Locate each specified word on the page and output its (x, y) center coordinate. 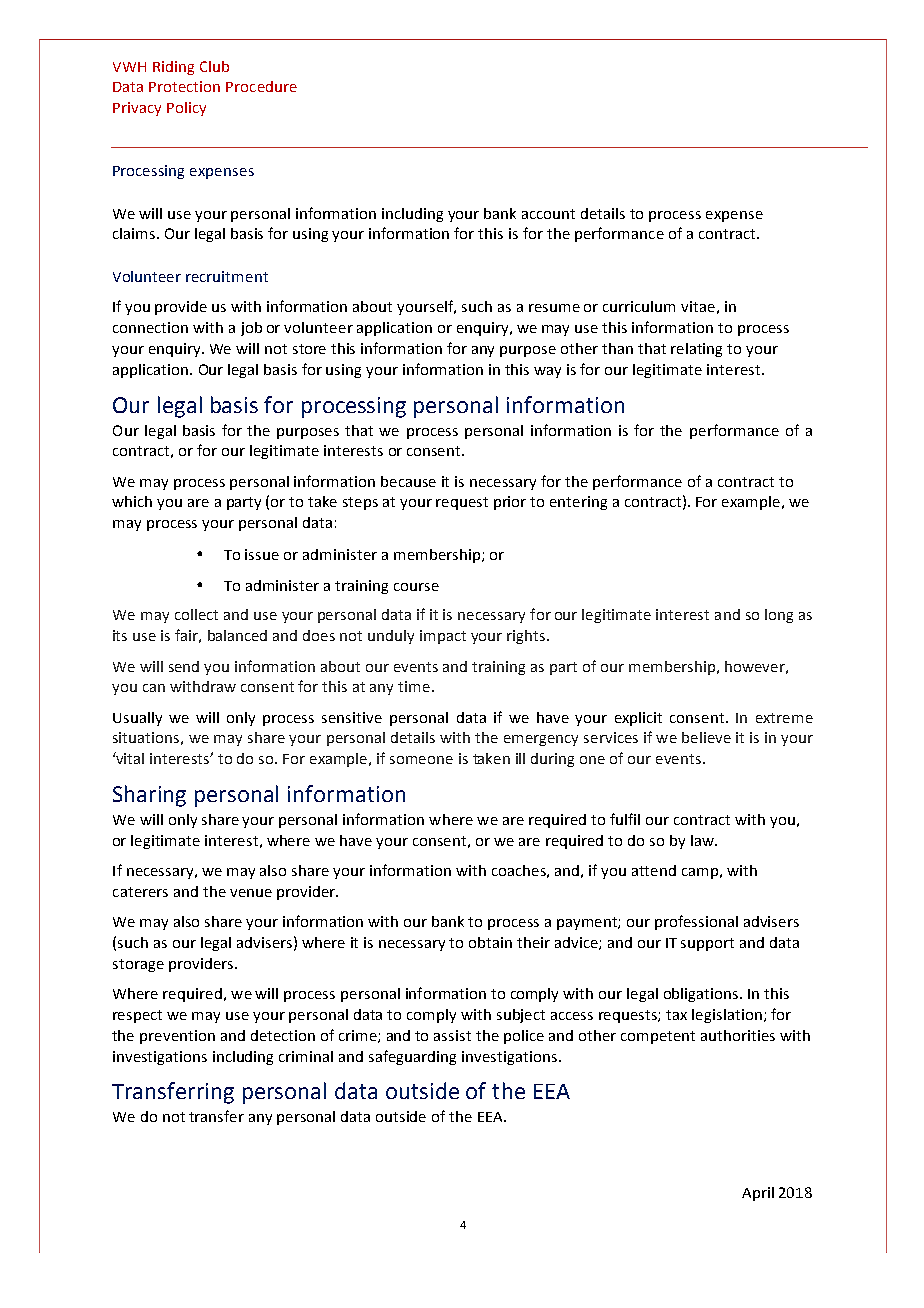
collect (196, 614)
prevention (177, 1037)
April (758, 1194)
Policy (186, 109)
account (548, 214)
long (779, 616)
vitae (698, 306)
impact (443, 637)
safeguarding (412, 1057)
